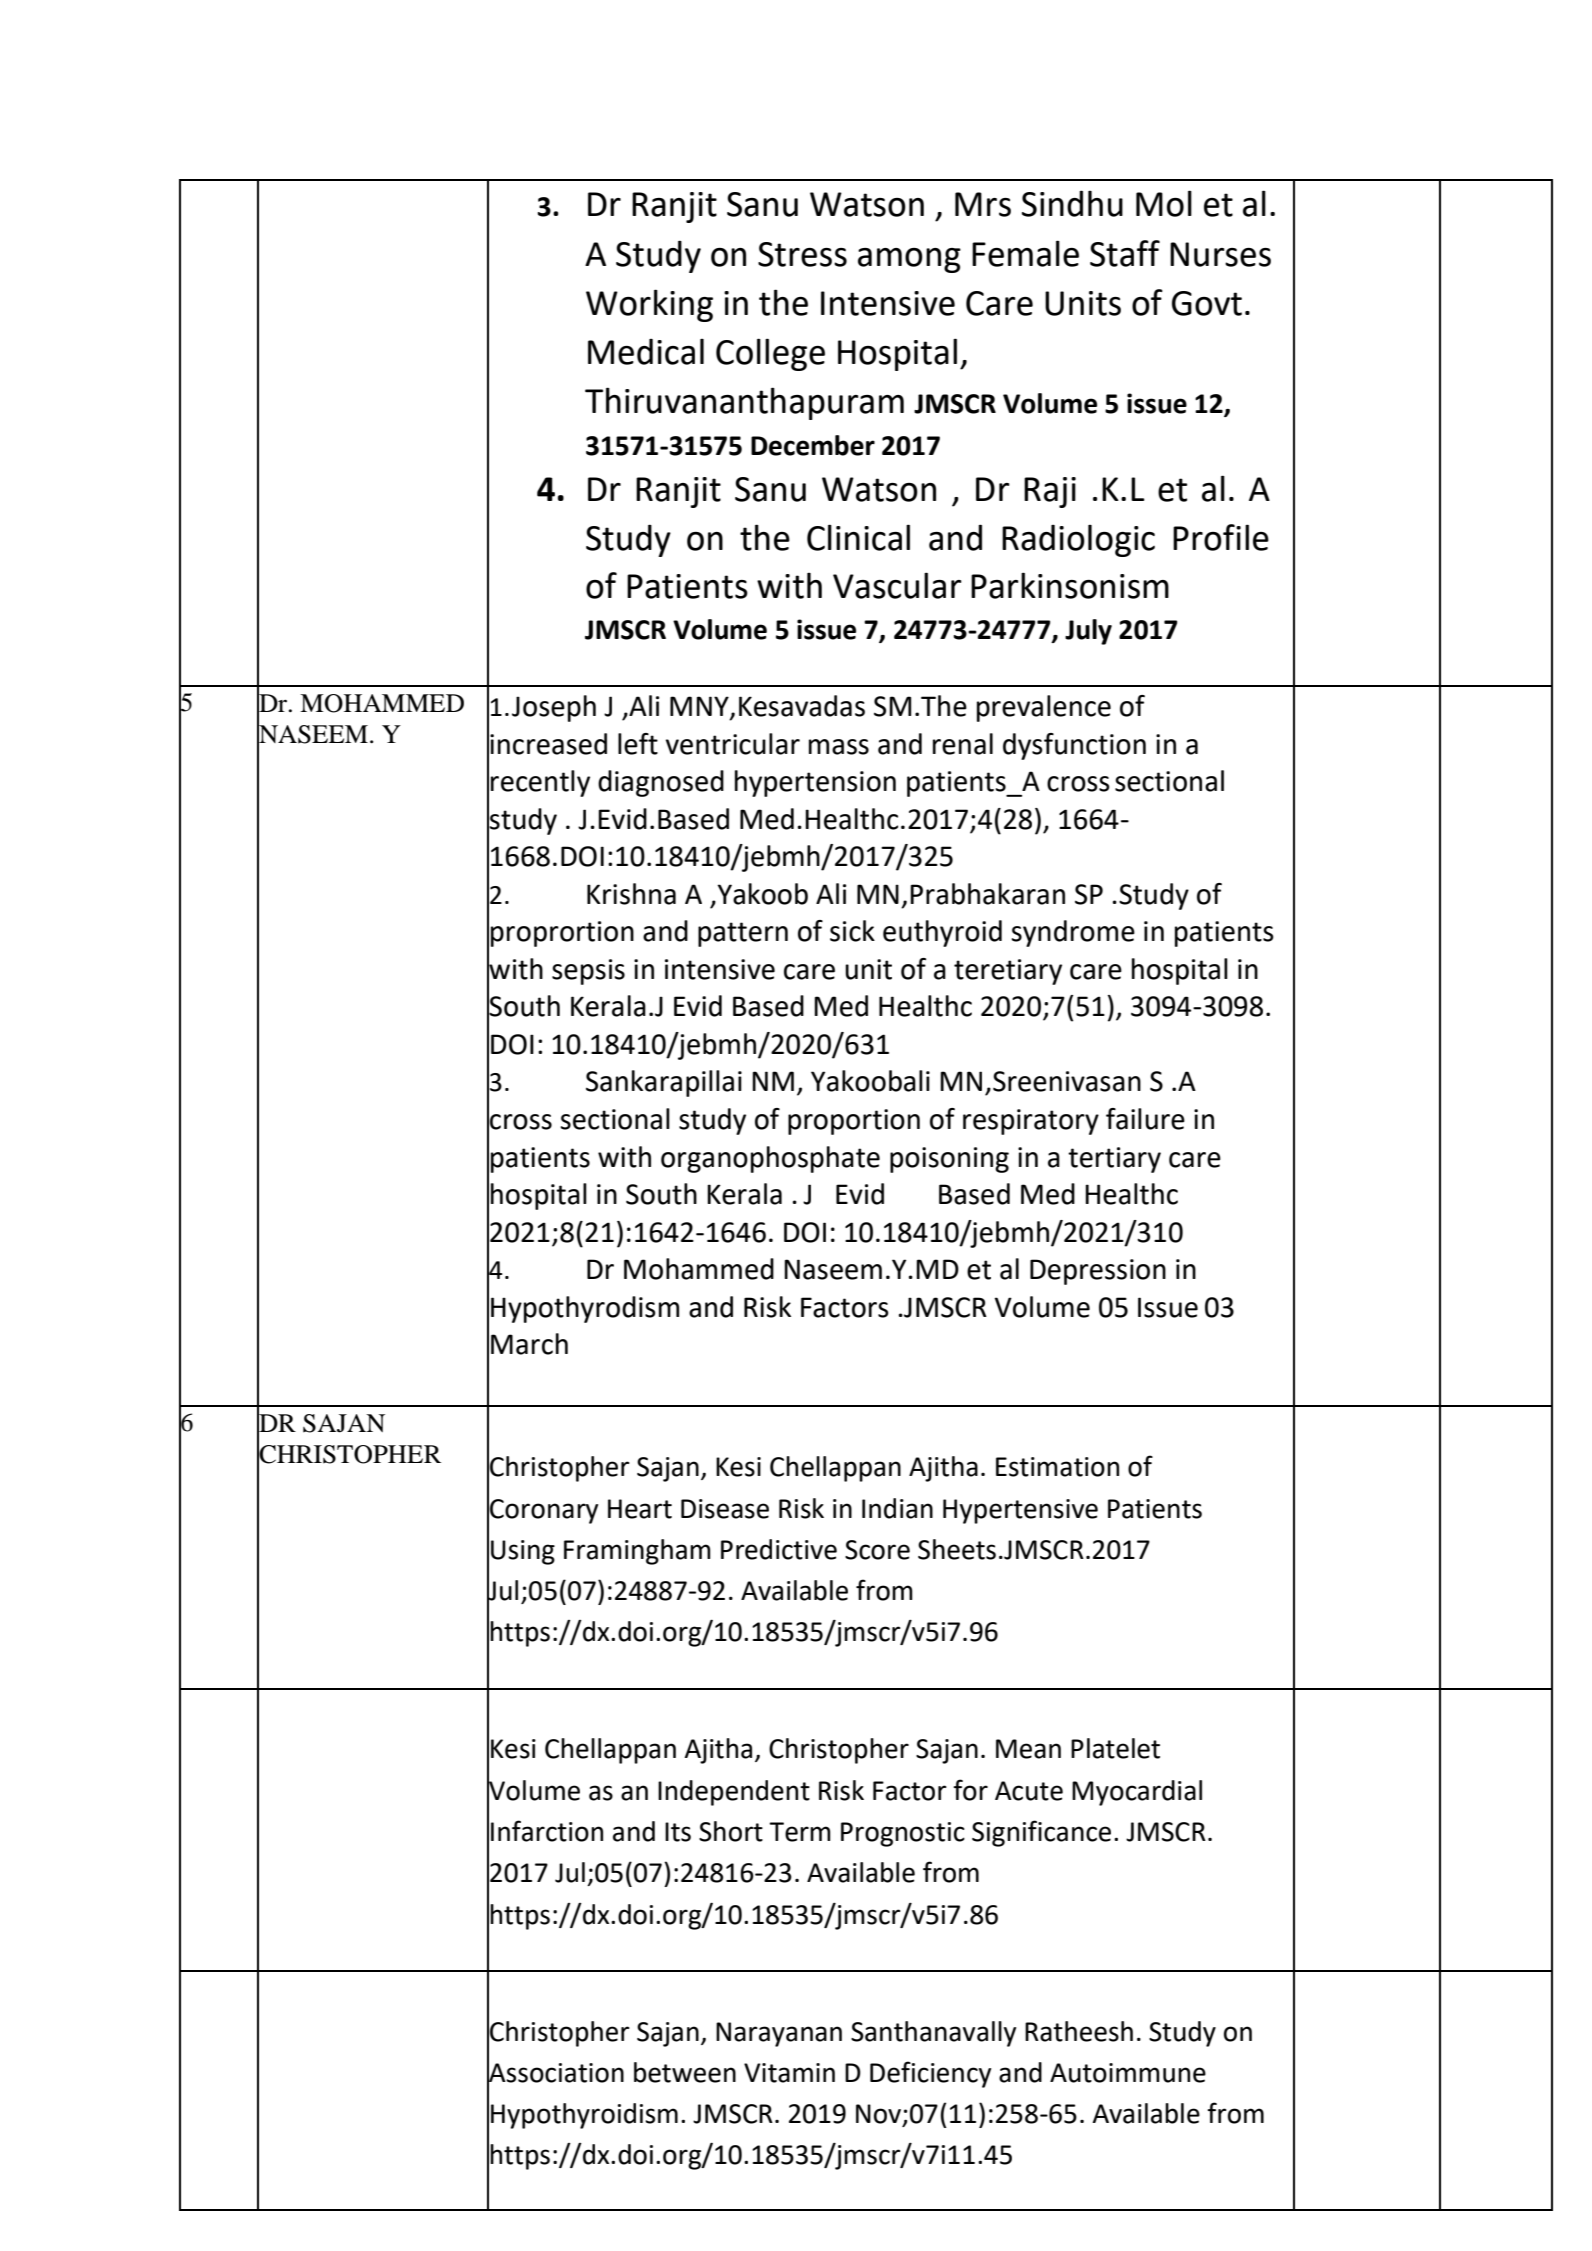 The height and width of the screenshot is (2251, 1592). What do you see at coordinates (930, 2074) in the screenshot?
I see `Deficiency` at bounding box center [930, 2074].
